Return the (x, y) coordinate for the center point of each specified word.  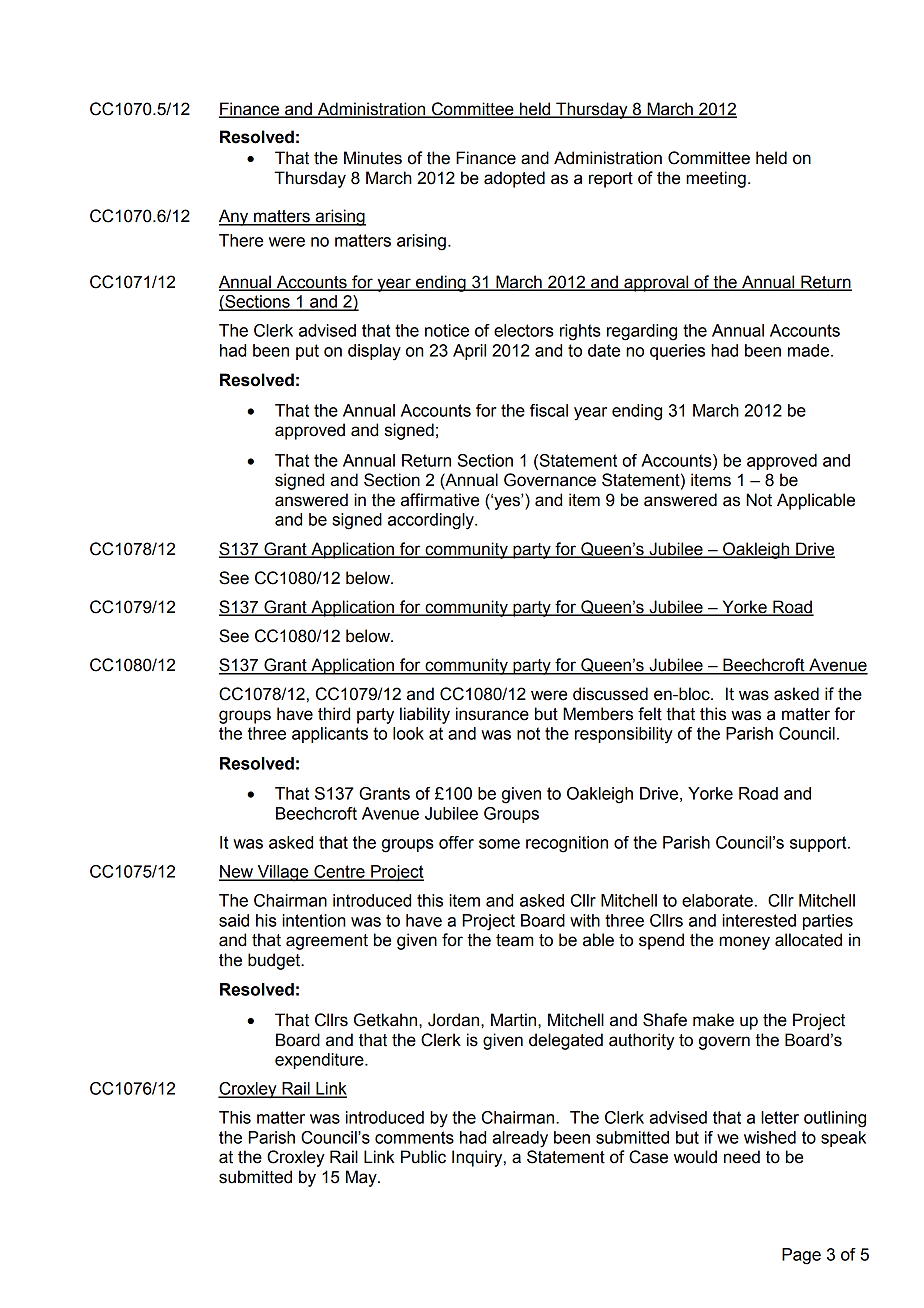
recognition (567, 844)
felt (650, 714)
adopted (514, 179)
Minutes (373, 158)
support (819, 844)
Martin (515, 1020)
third (334, 714)
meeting (716, 179)
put (307, 352)
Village (283, 873)
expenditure (320, 1061)
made (810, 350)
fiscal (549, 410)
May (362, 1178)
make (713, 1020)
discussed (610, 694)
